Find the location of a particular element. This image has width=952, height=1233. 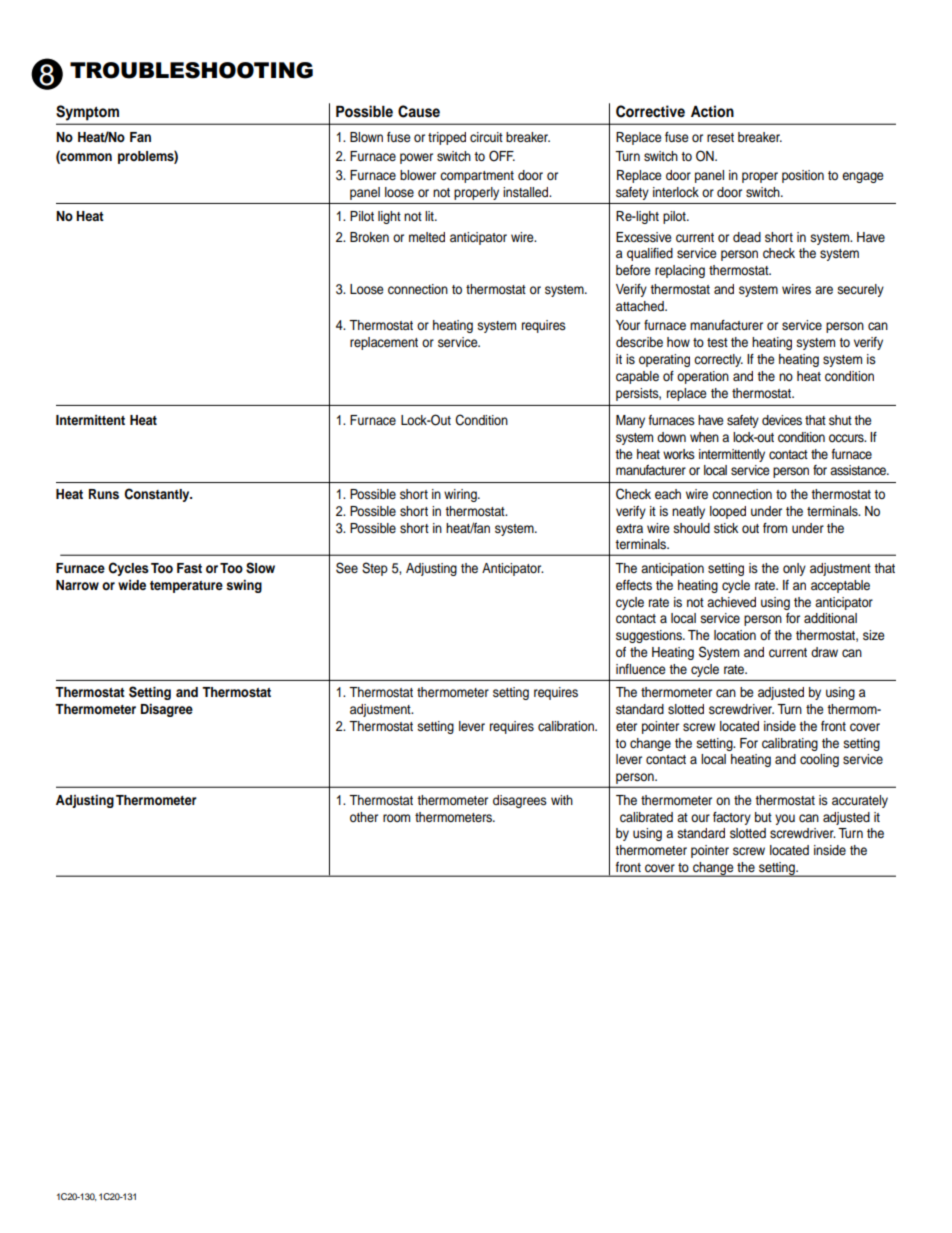

only is located at coordinates (794, 569).
